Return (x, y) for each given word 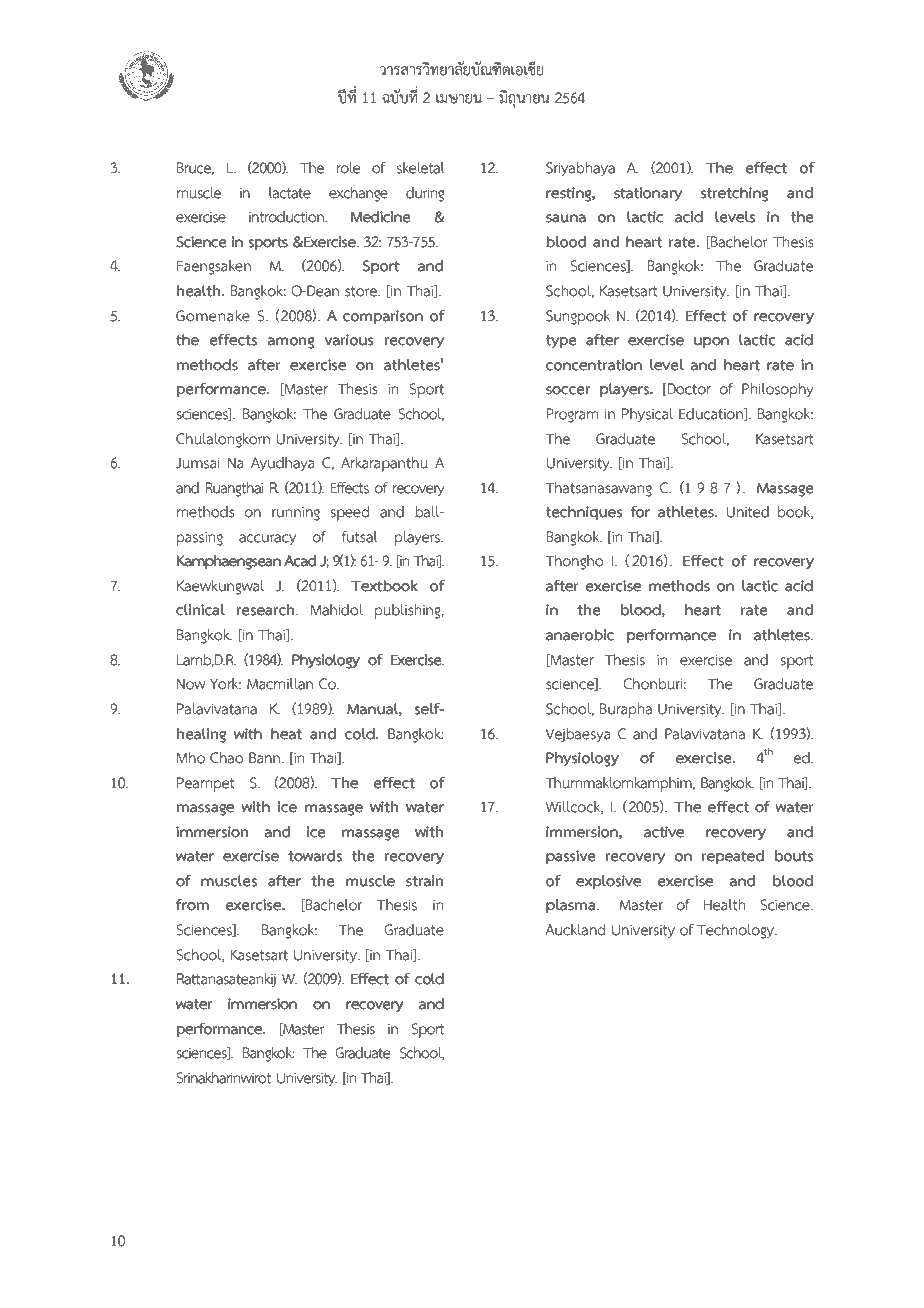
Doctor (688, 389)
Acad (300, 561)
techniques (584, 513)
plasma (572, 906)
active (664, 832)
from (192, 904)
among (291, 343)
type (561, 342)
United (747, 512)
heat (286, 734)
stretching (734, 194)
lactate (290, 193)
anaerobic (580, 635)
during (425, 194)
